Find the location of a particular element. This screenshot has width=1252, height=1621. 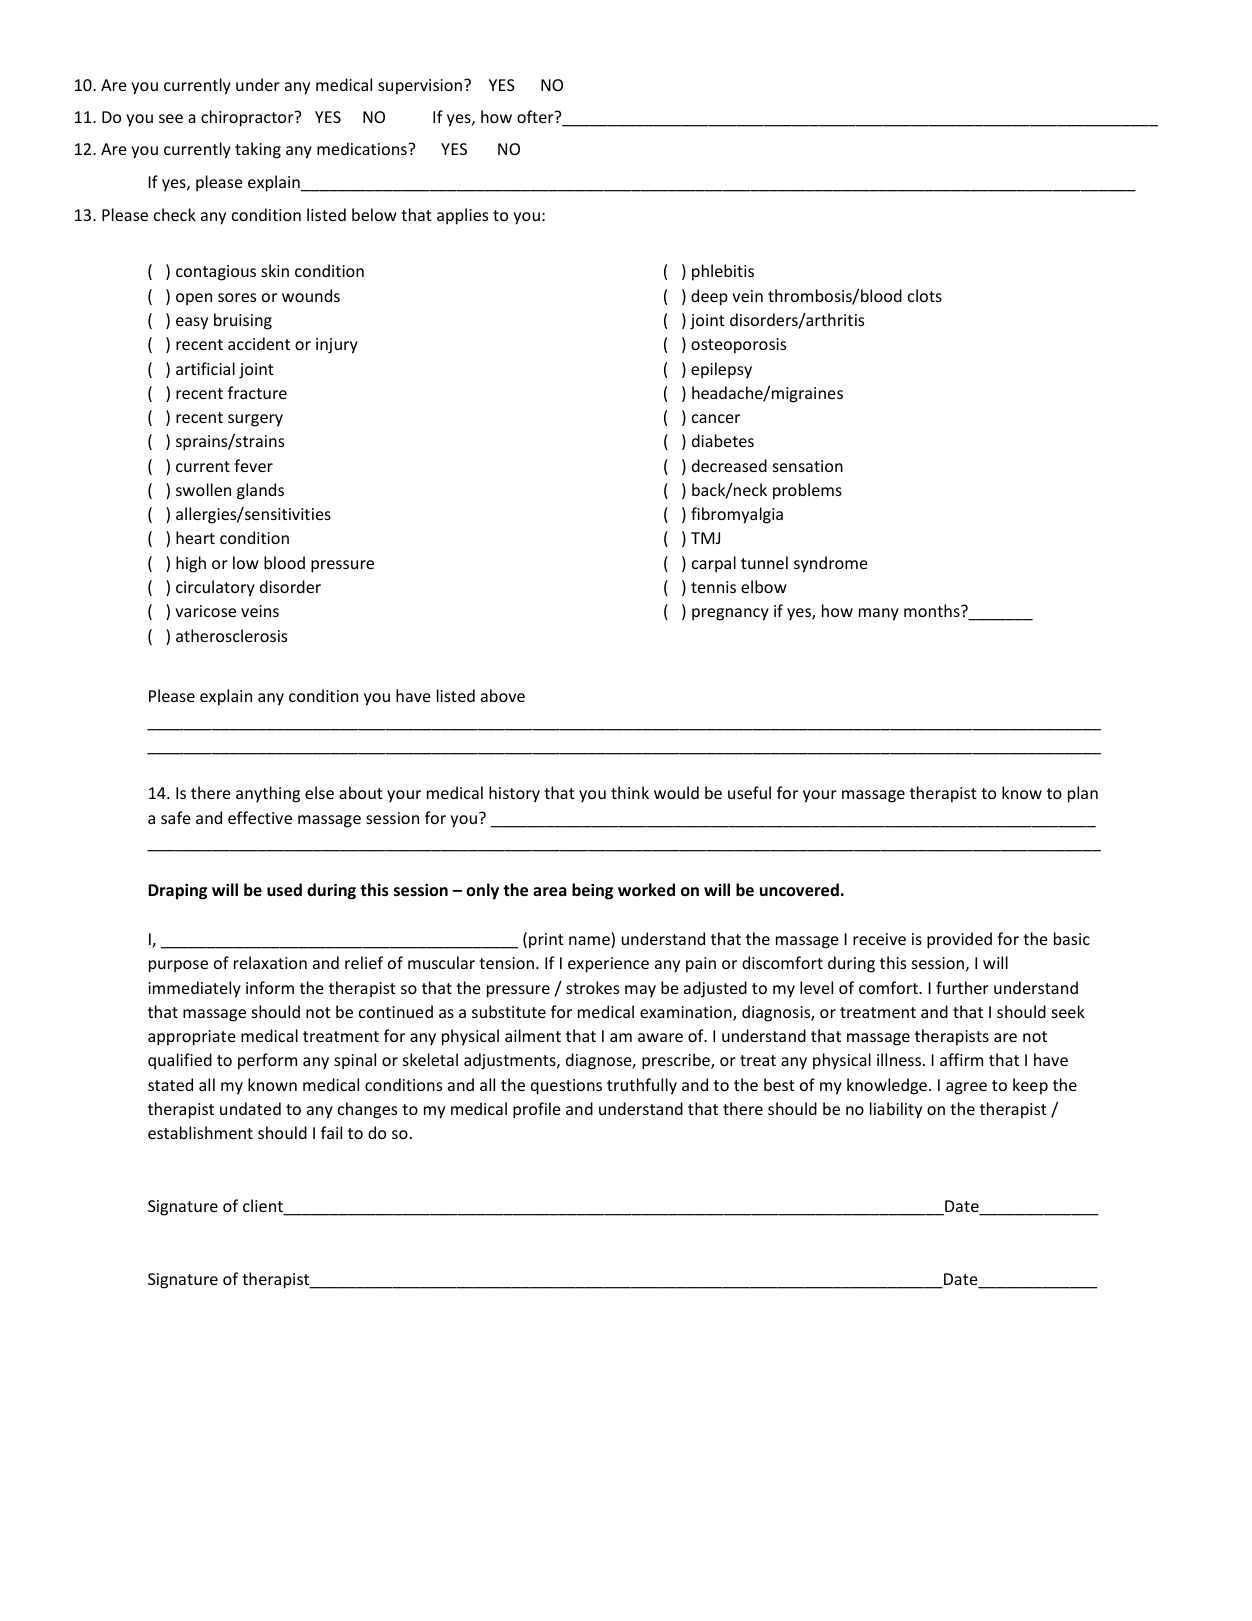

clots is located at coordinates (925, 295).
